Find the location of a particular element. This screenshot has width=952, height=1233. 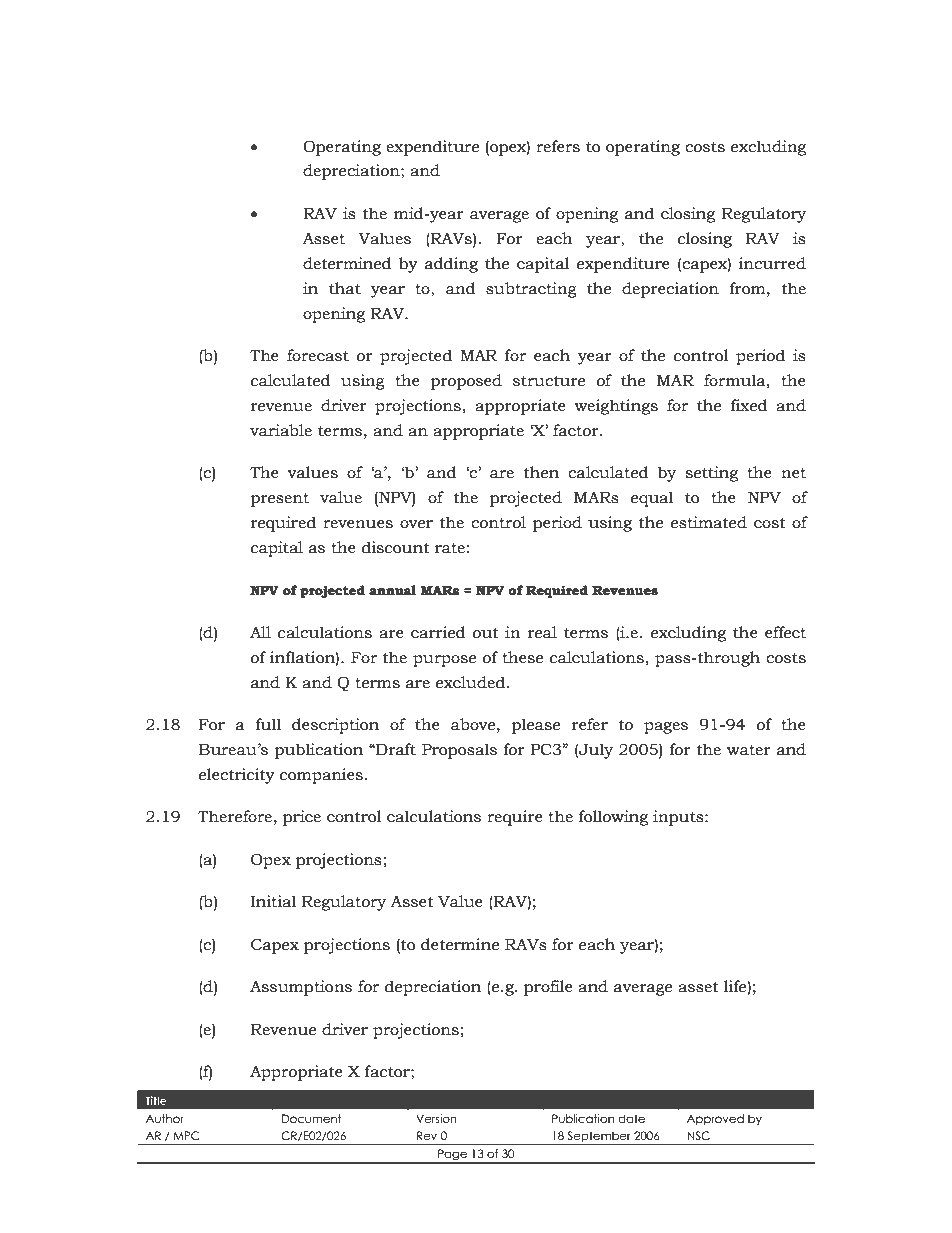

water is located at coordinates (749, 750).
